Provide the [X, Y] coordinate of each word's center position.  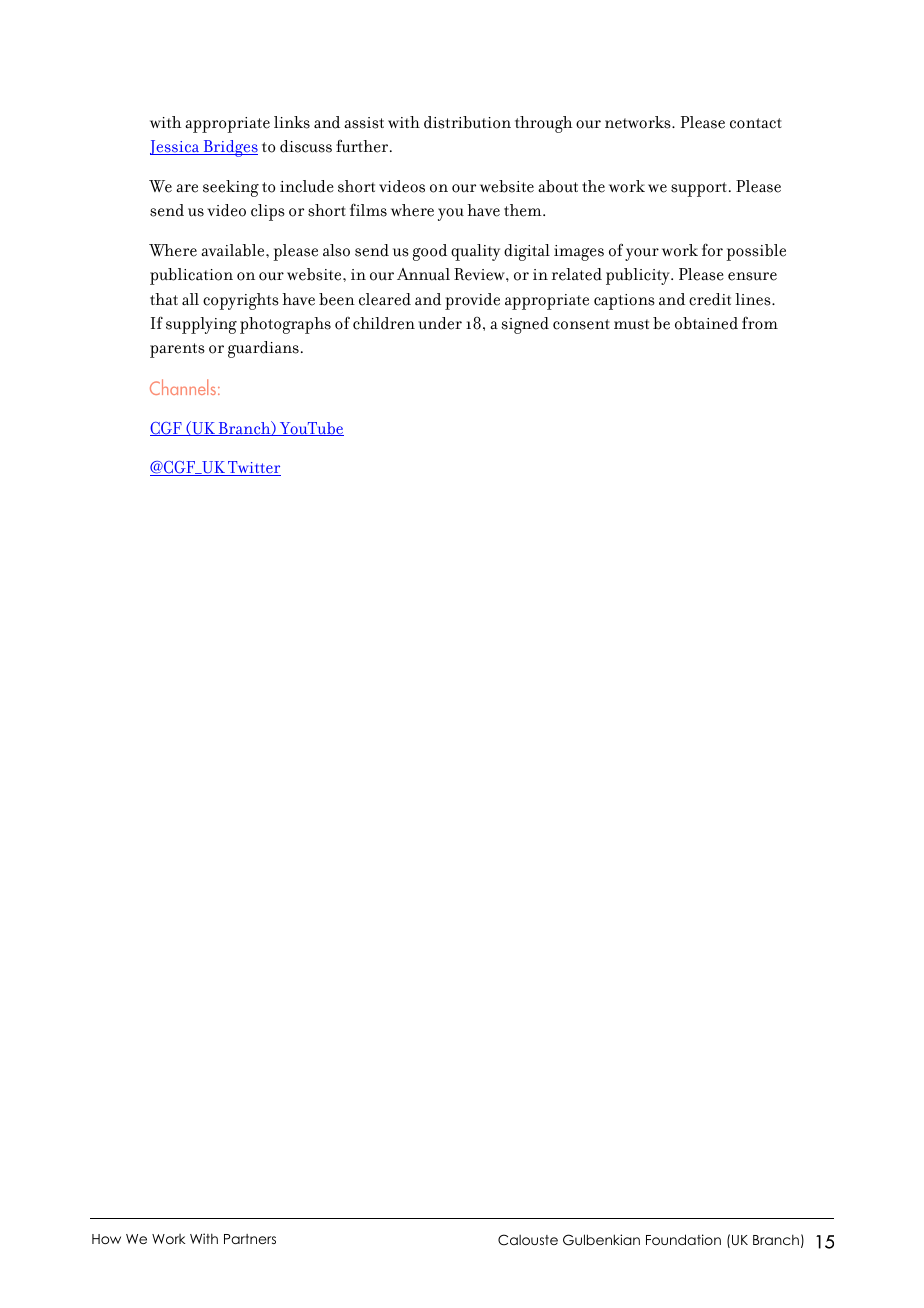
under [440, 323]
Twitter [253, 468]
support [699, 189]
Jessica [176, 147]
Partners [250, 1239]
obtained [706, 323]
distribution [467, 122]
